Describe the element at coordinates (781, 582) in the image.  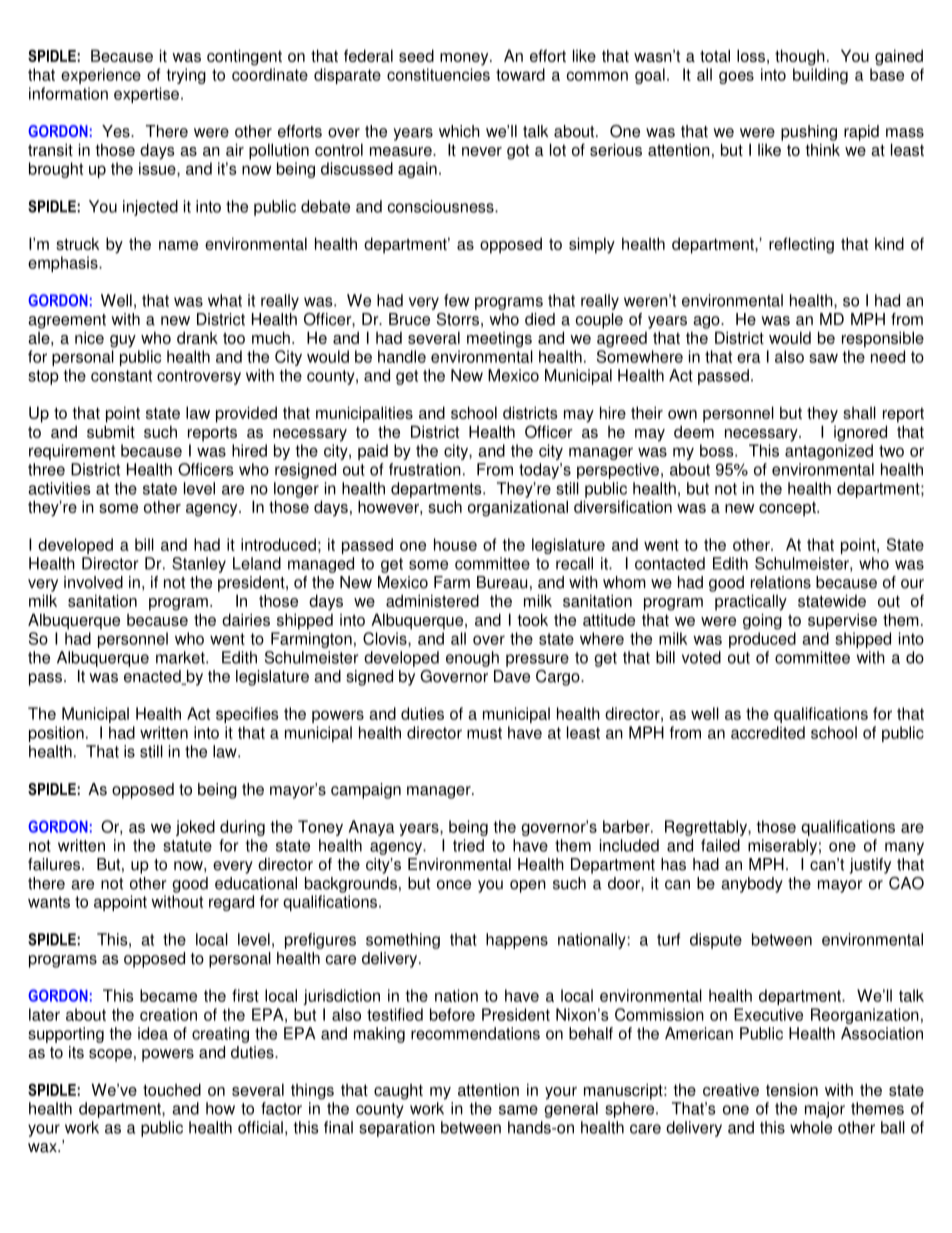
I see `relations` at that location.
